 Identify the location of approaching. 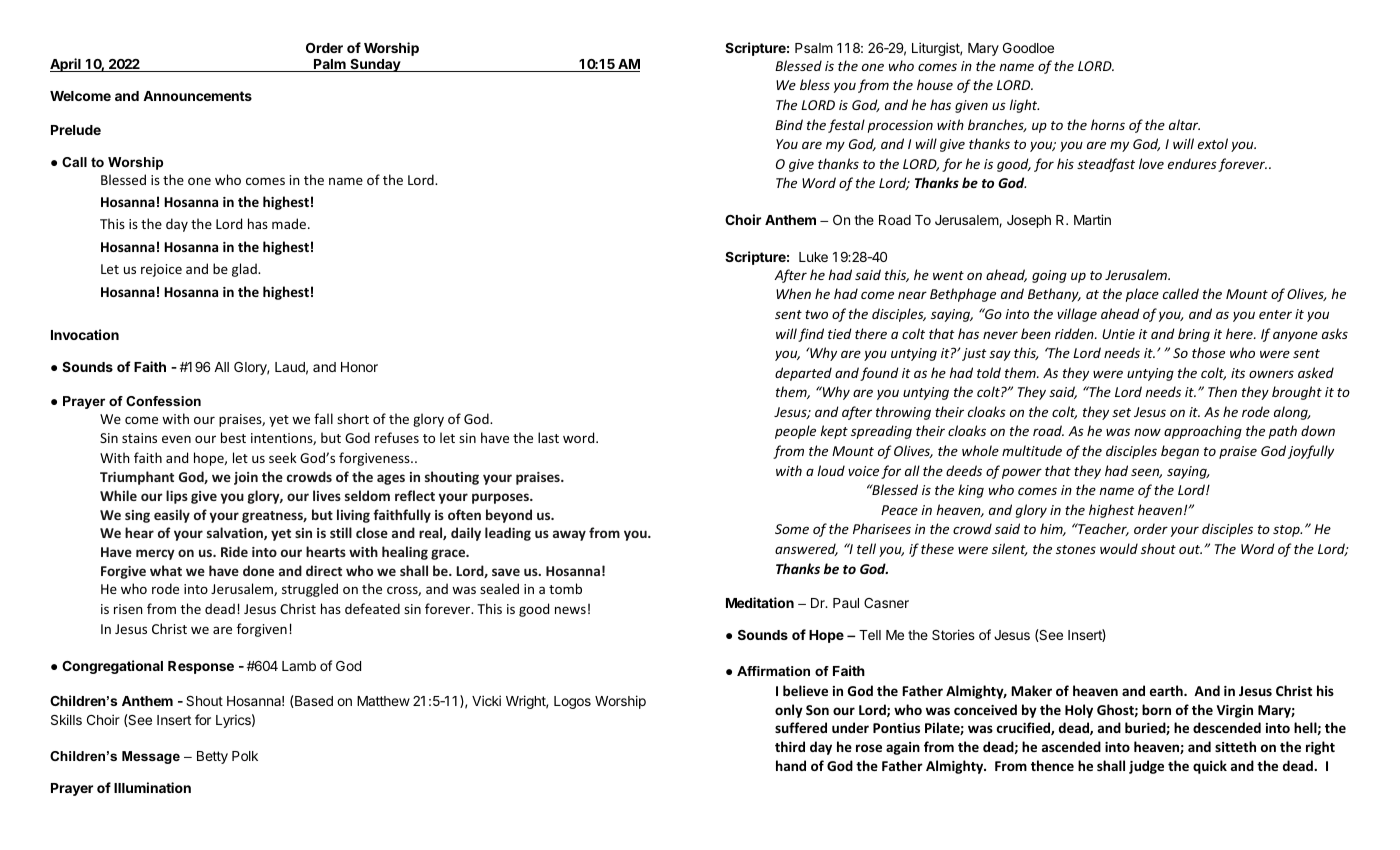
(1203, 432).
